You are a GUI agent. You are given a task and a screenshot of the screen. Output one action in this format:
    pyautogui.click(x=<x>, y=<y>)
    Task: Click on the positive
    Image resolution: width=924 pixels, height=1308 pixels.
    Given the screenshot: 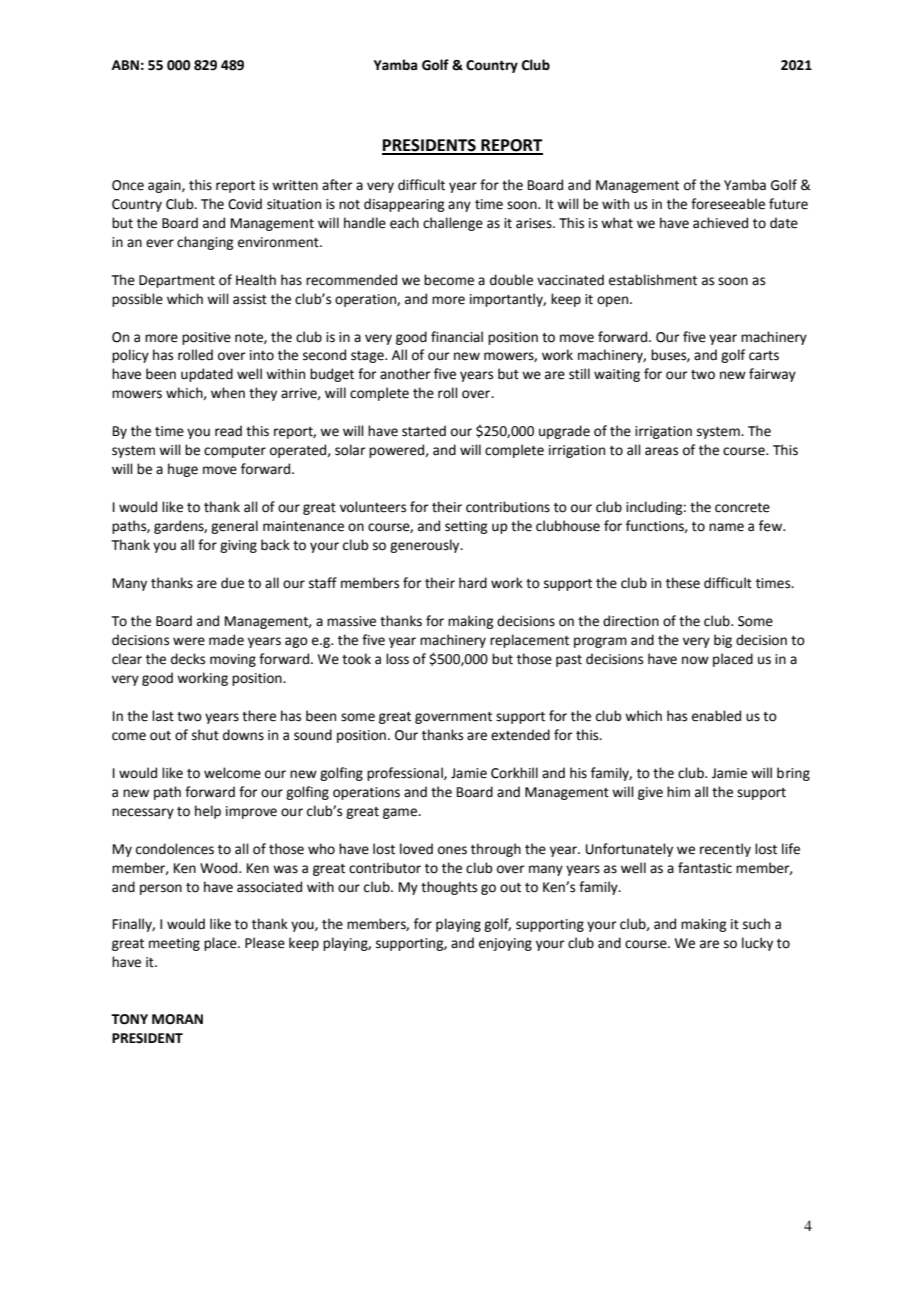 What is the action you would take?
    pyautogui.click(x=206, y=338)
